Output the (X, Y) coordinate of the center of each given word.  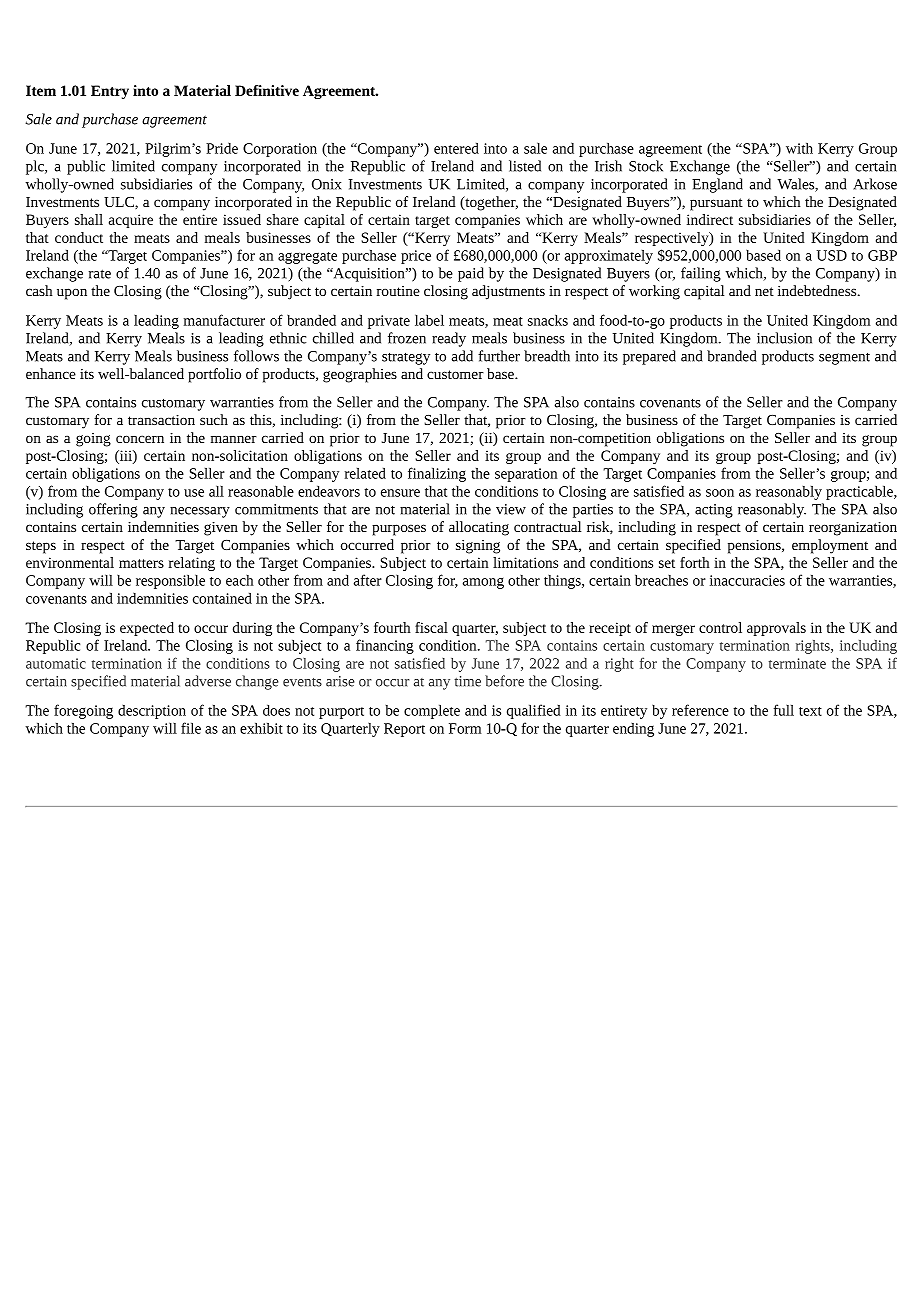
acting (714, 511)
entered (456, 148)
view (511, 509)
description (152, 712)
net (764, 291)
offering (113, 510)
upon (72, 294)
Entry (110, 92)
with (799, 148)
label (429, 320)
